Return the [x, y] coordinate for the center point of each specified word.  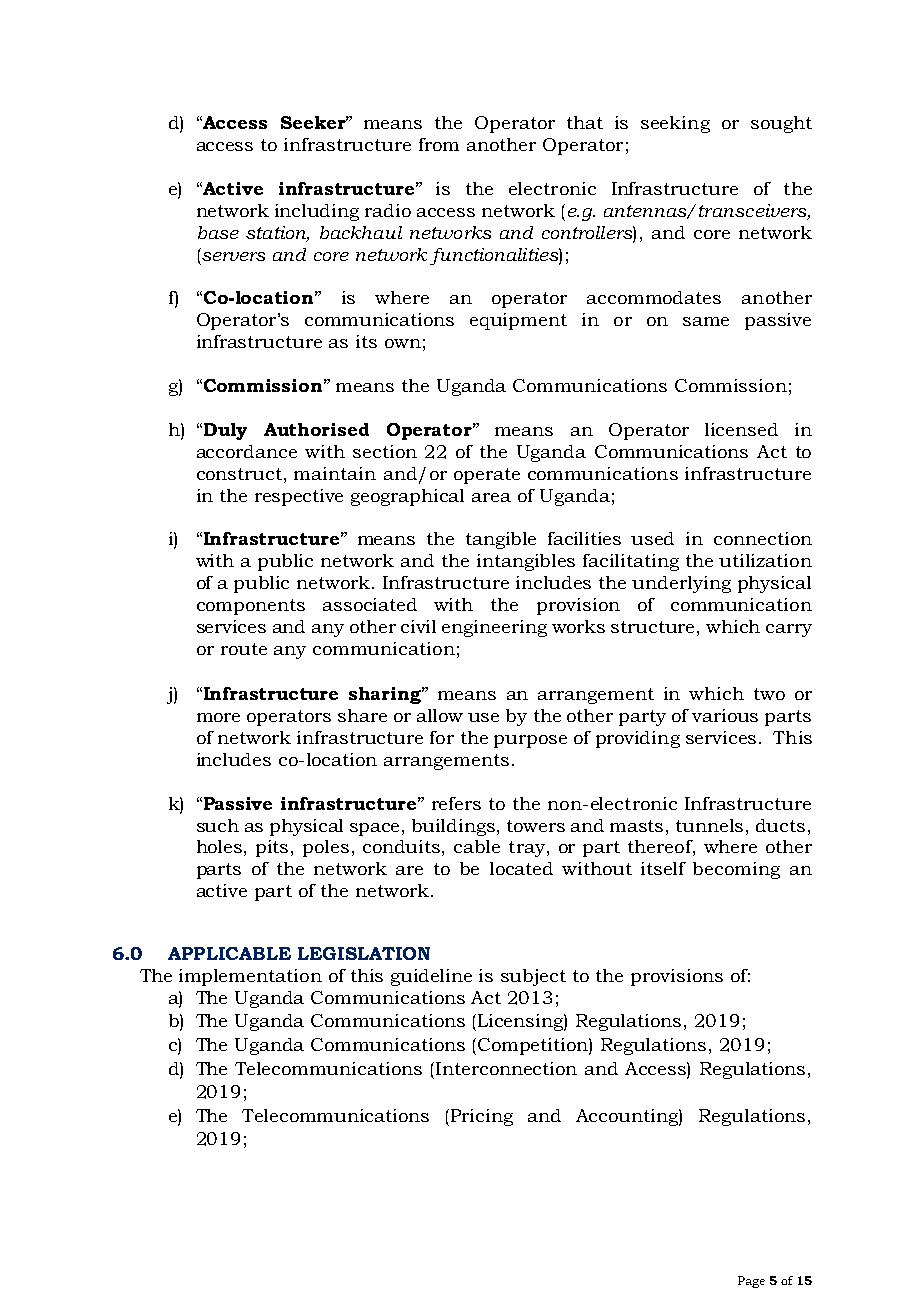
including [317, 212]
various [725, 715]
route [244, 649]
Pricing [482, 1117]
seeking [675, 124]
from [439, 144]
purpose [530, 741]
